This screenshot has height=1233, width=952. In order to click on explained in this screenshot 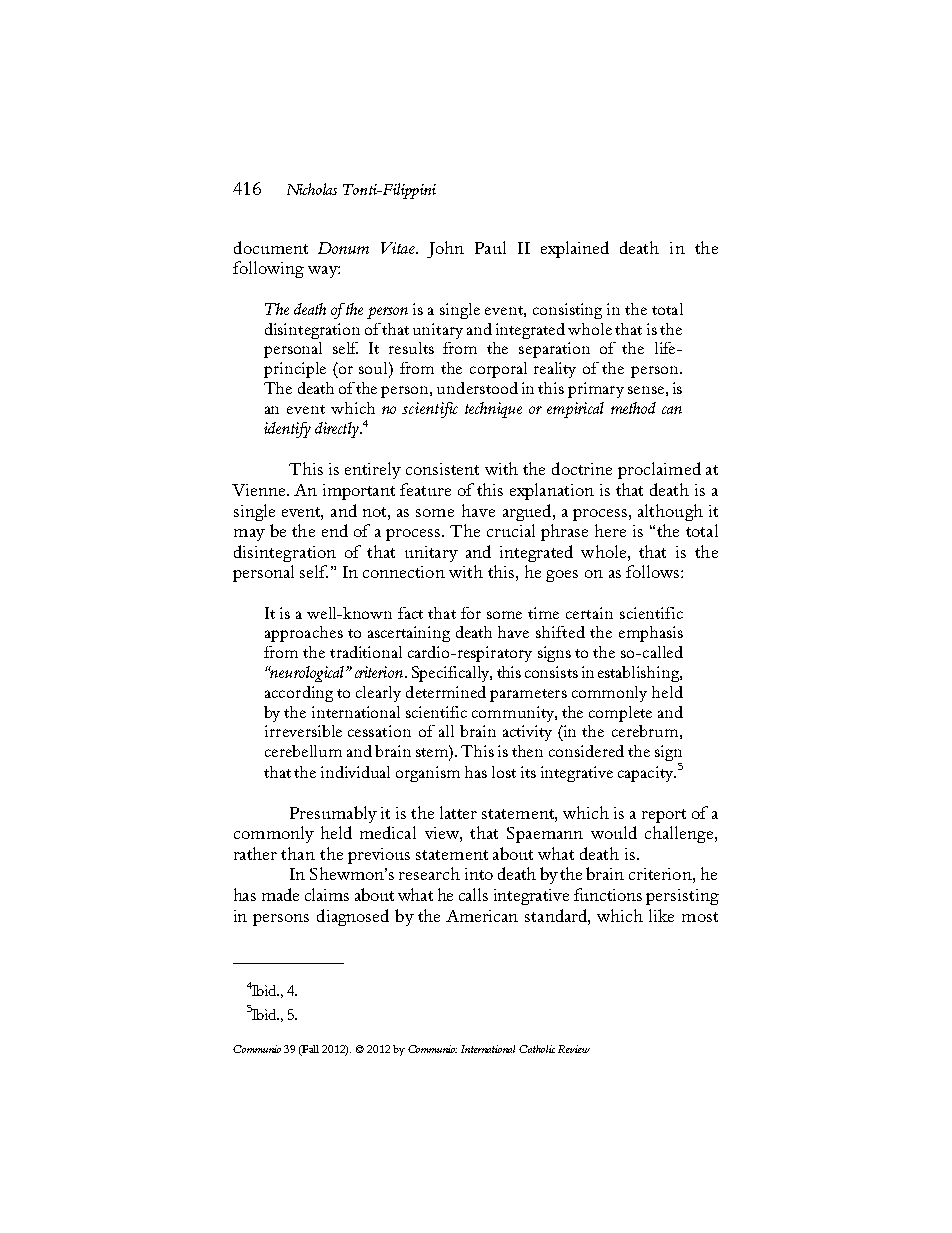, I will do `click(575, 249)`.
